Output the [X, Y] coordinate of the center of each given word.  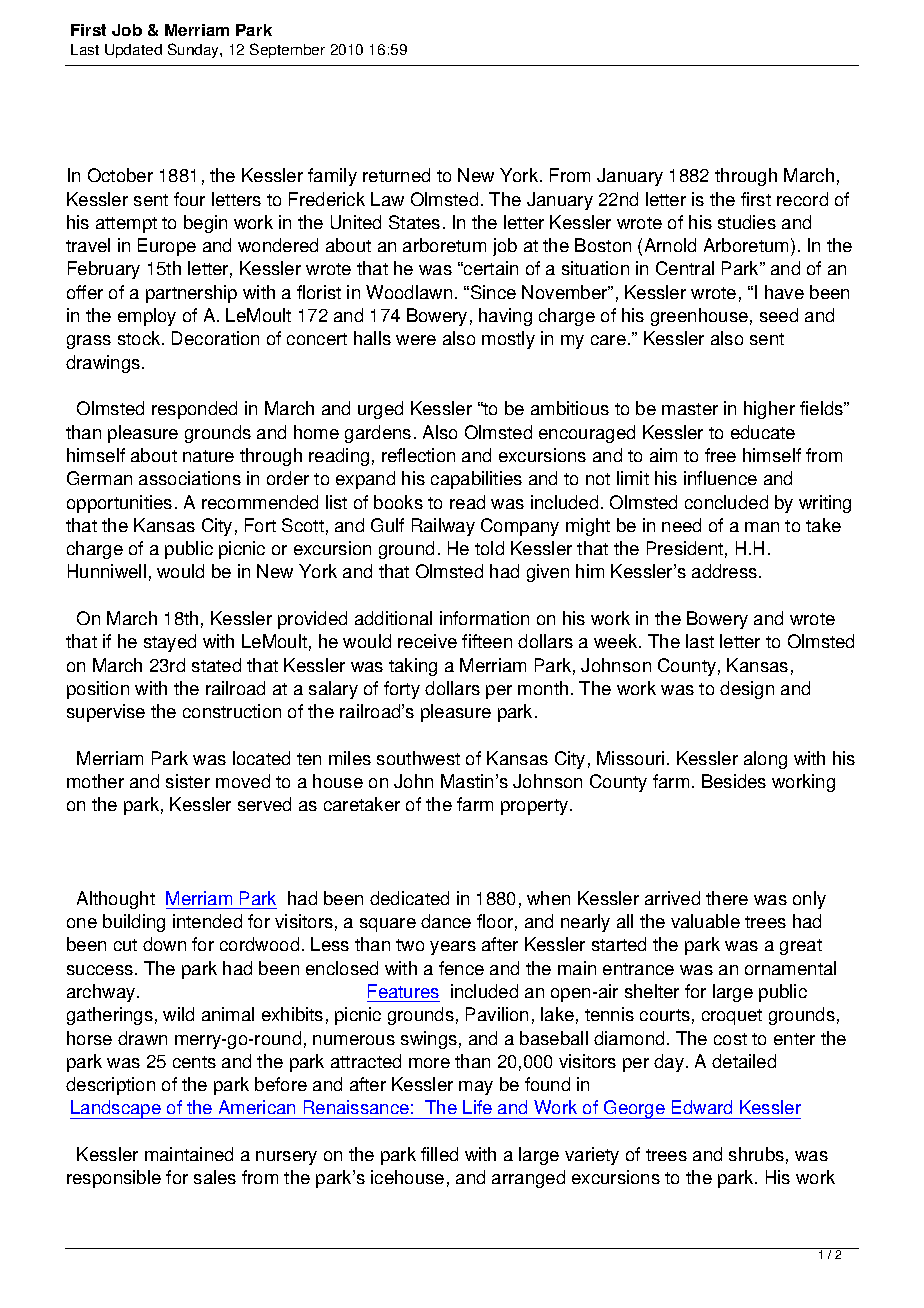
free [720, 455]
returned [396, 175]
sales [215, 1177]
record [802, 199]
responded [194, 410]
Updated [133, 51]
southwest [418, 758]
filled [439, 1154]
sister [188, 781]
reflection [418, 455]
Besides [734, 781]
